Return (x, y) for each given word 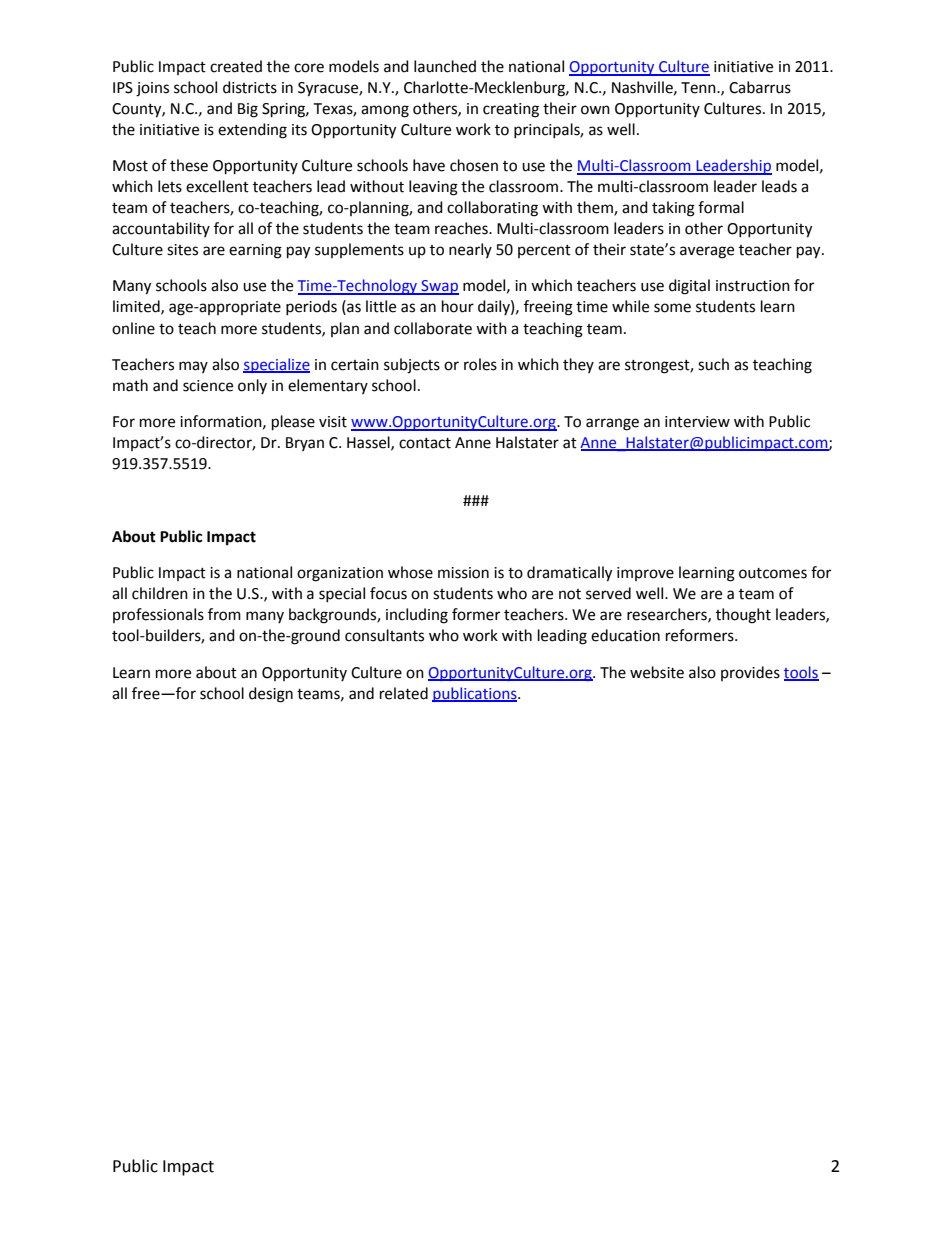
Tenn (699, 88)
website (657, 672)
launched (445, 66)
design (271, 695)
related (404, 693)
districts (250, 87)
